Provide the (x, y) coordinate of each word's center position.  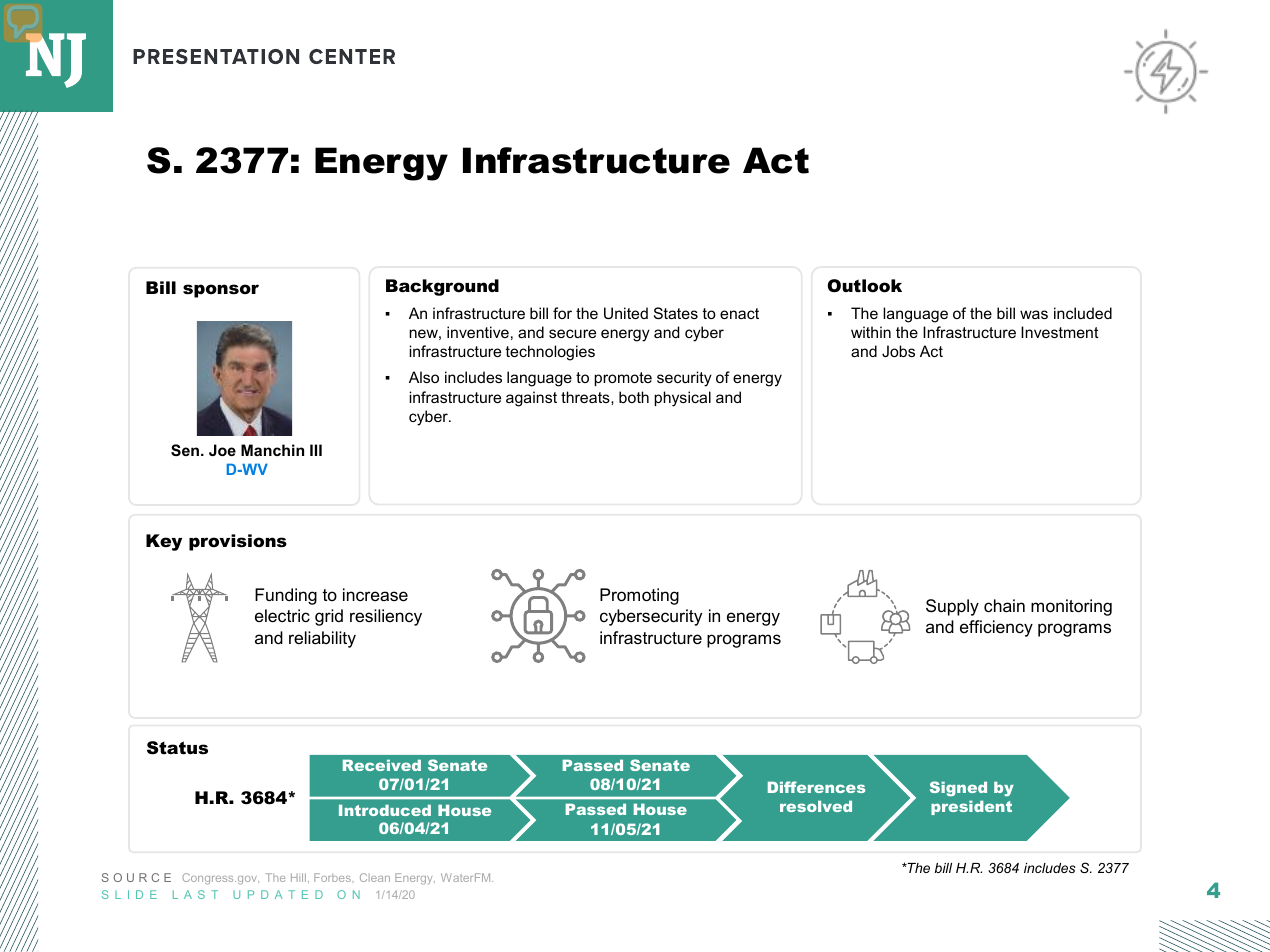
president (971, 807)
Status (177, 748)
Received (382, 765)
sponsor (221, 291)
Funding (286, 596)
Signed (958, 788)
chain (1004, 606)
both (634, 397)
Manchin (272, 450)
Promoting (639, 596)
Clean (375, 877)
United (626, 313)
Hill (300, 878)
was (1034, 314)
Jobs (898, 351)
